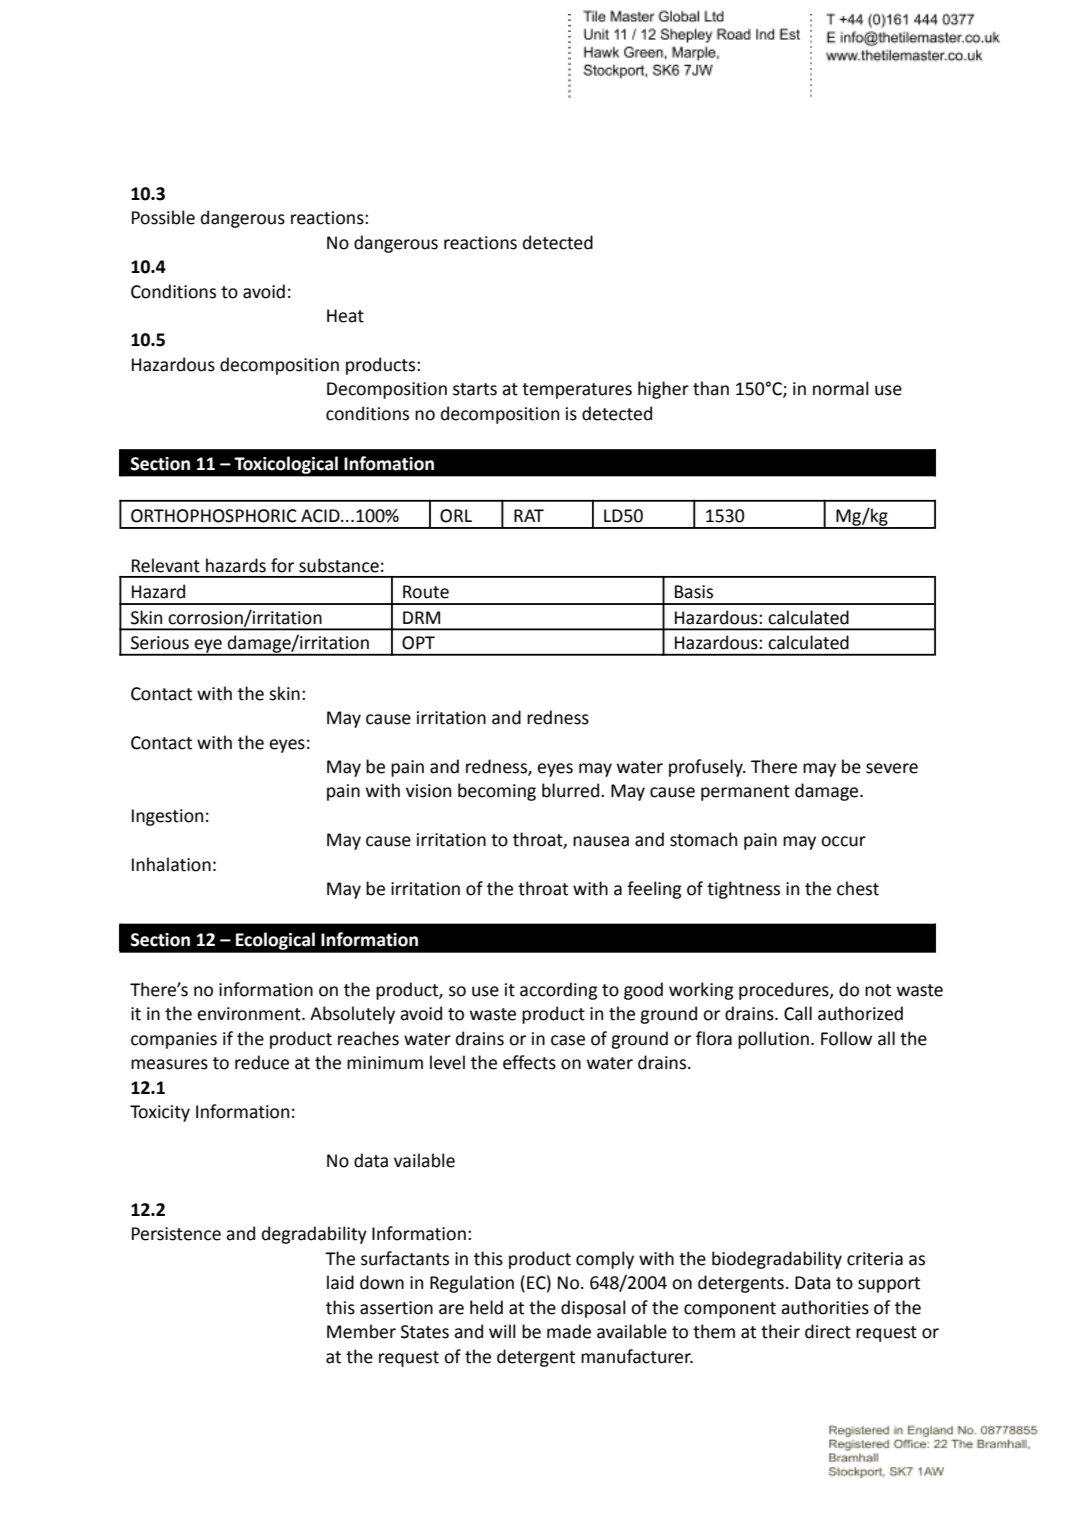 Image resolution: width=1079 pixels, height=1525 pixels. I want to click on laid, so click(340, 1282).
